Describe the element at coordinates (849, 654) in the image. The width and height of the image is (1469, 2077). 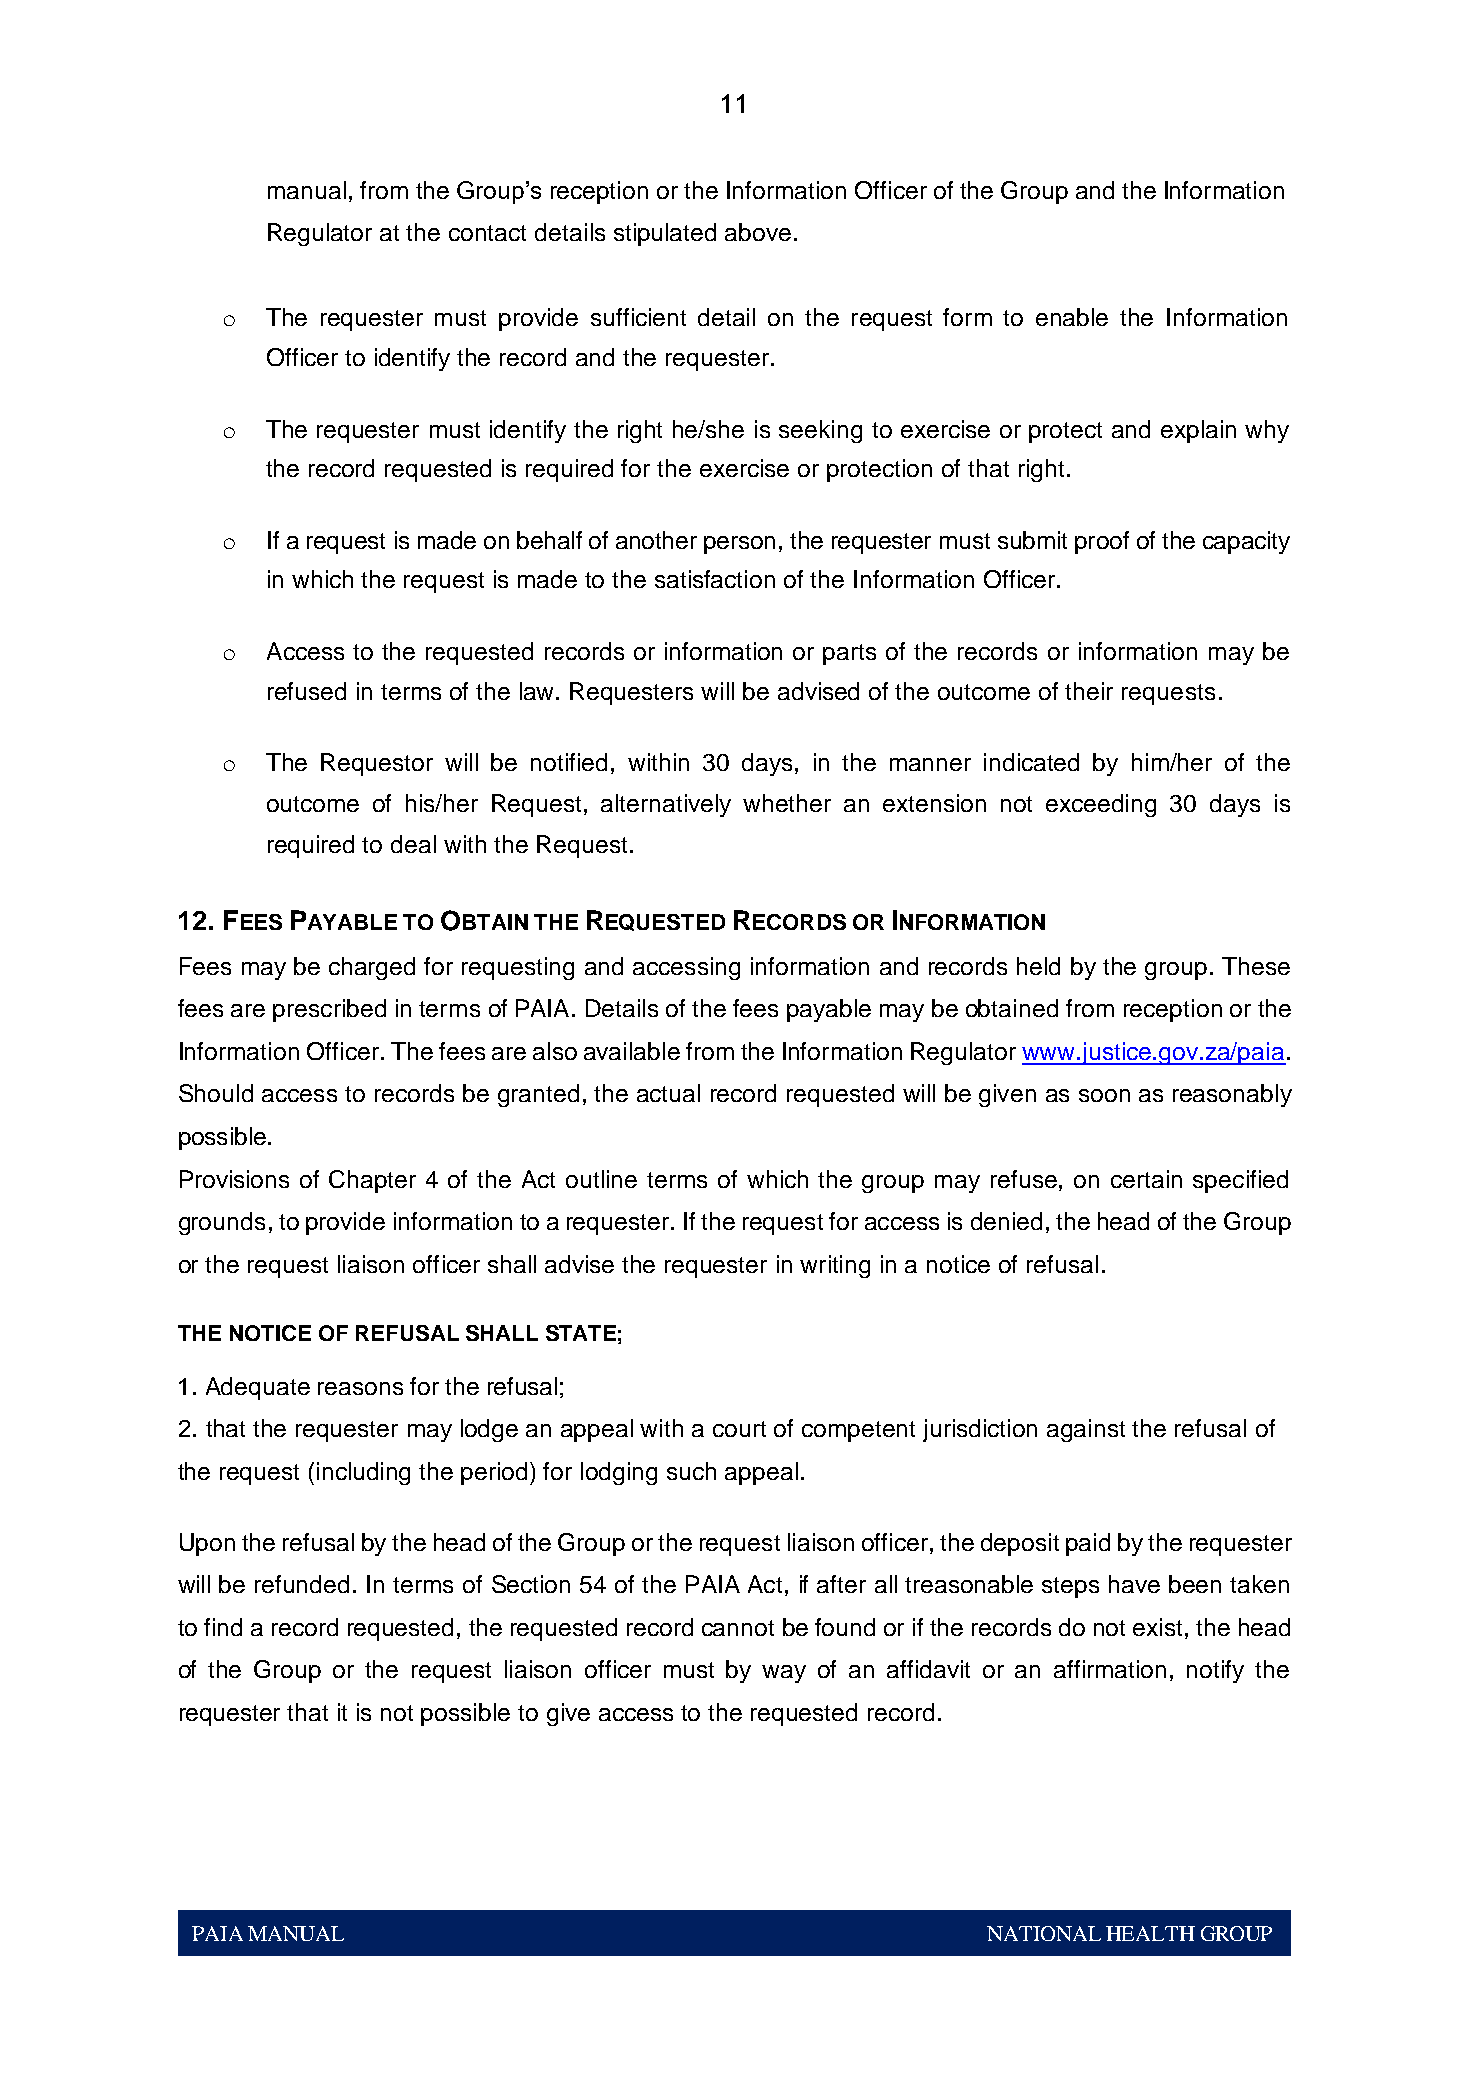
I see `parts` at that location.
